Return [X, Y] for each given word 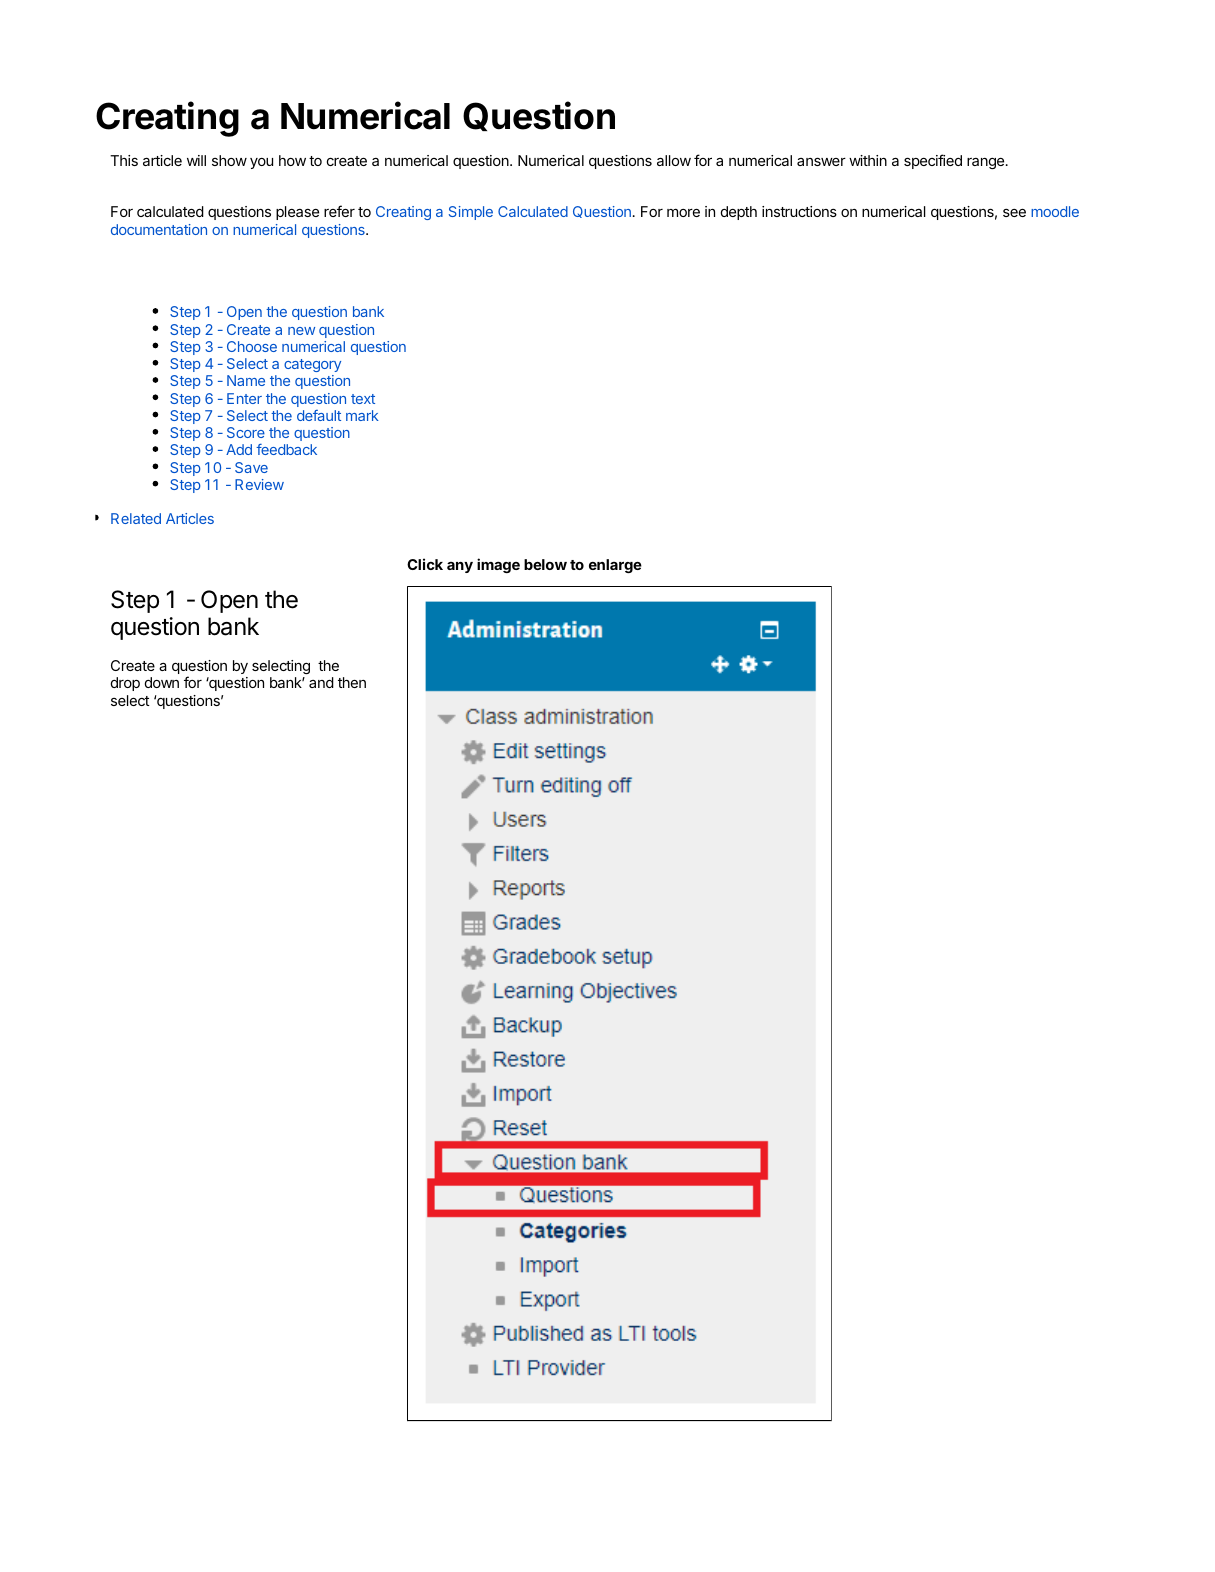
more [683, 212]
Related [136, 518]
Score [246, 432]
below [545, 564]
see [1014, 212]
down [162, 682]
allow [674, 160]
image [498, 565]
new [301, 331]
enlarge [615, 566]
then [352, 682]
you [261, 163]
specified [933, 161]
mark [362, 415]
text [363, 399]
